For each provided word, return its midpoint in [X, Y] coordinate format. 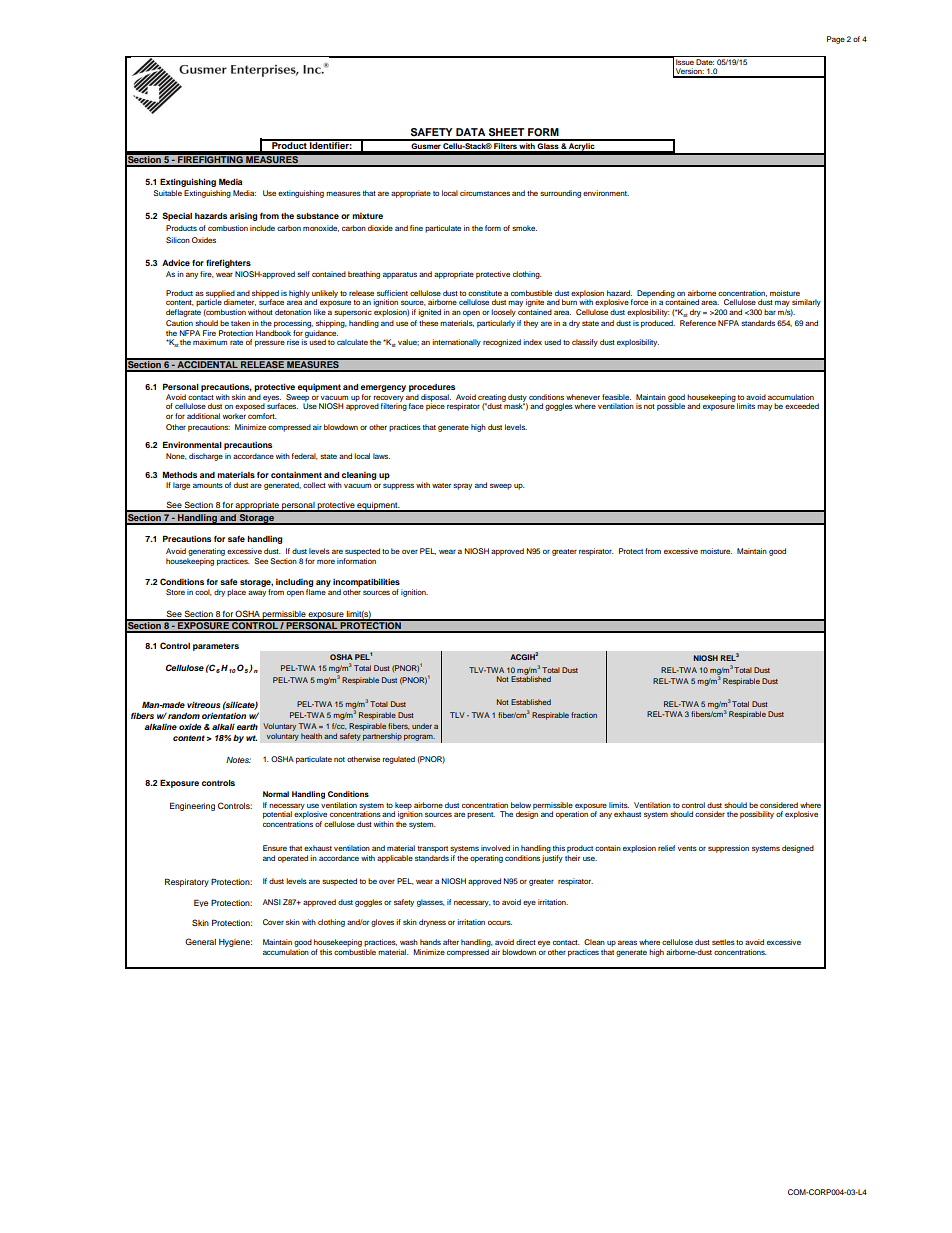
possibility [757, 815]
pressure [270, 343]
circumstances [485, 193]
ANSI [272, 902]
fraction [584, 715]
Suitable [167, 193]
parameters [216, 647]
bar [770, 312]
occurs [500, 922]
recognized [502, 343]
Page [836, 40]
